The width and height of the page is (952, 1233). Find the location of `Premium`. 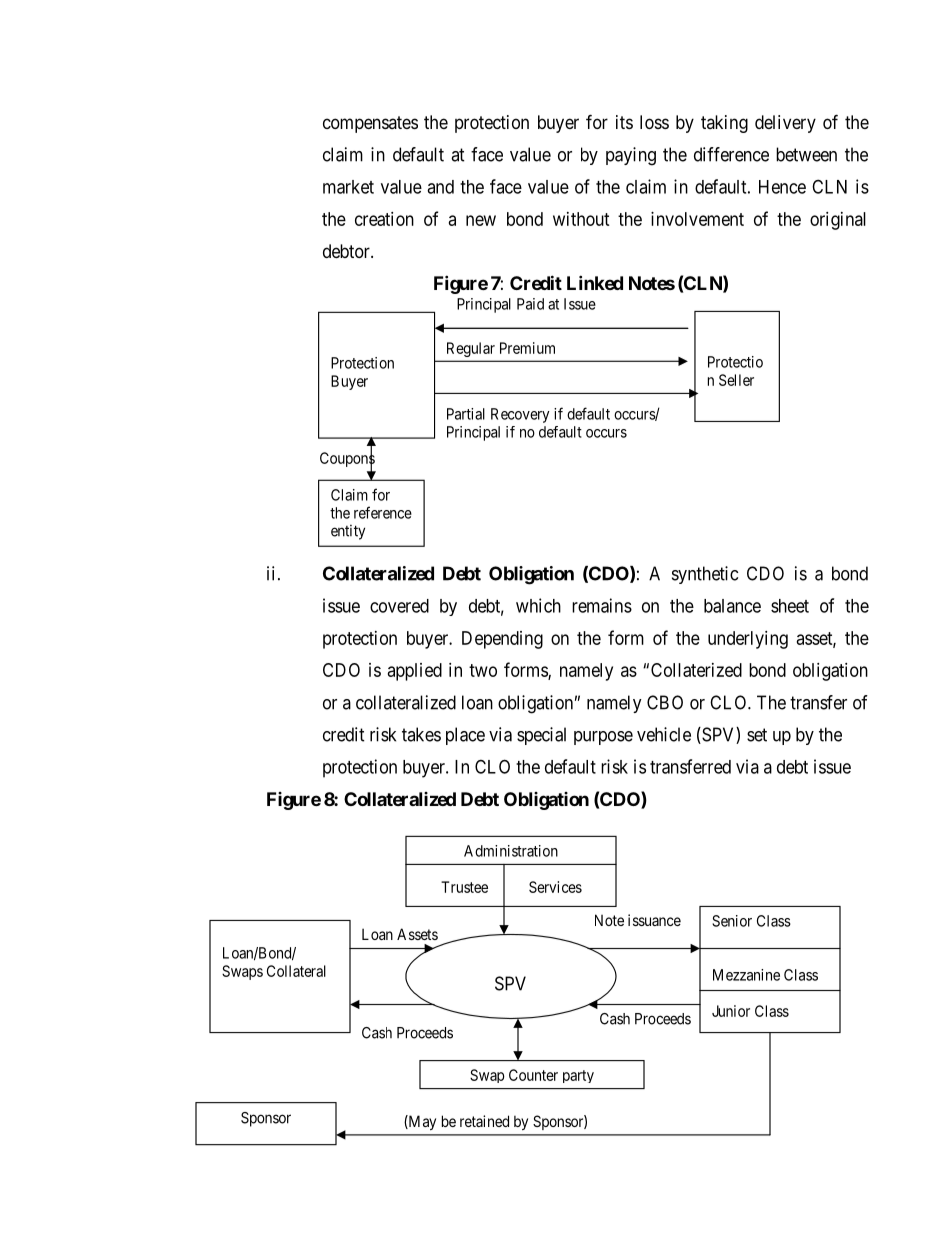

Premium is located at coordinates (527, 348).
